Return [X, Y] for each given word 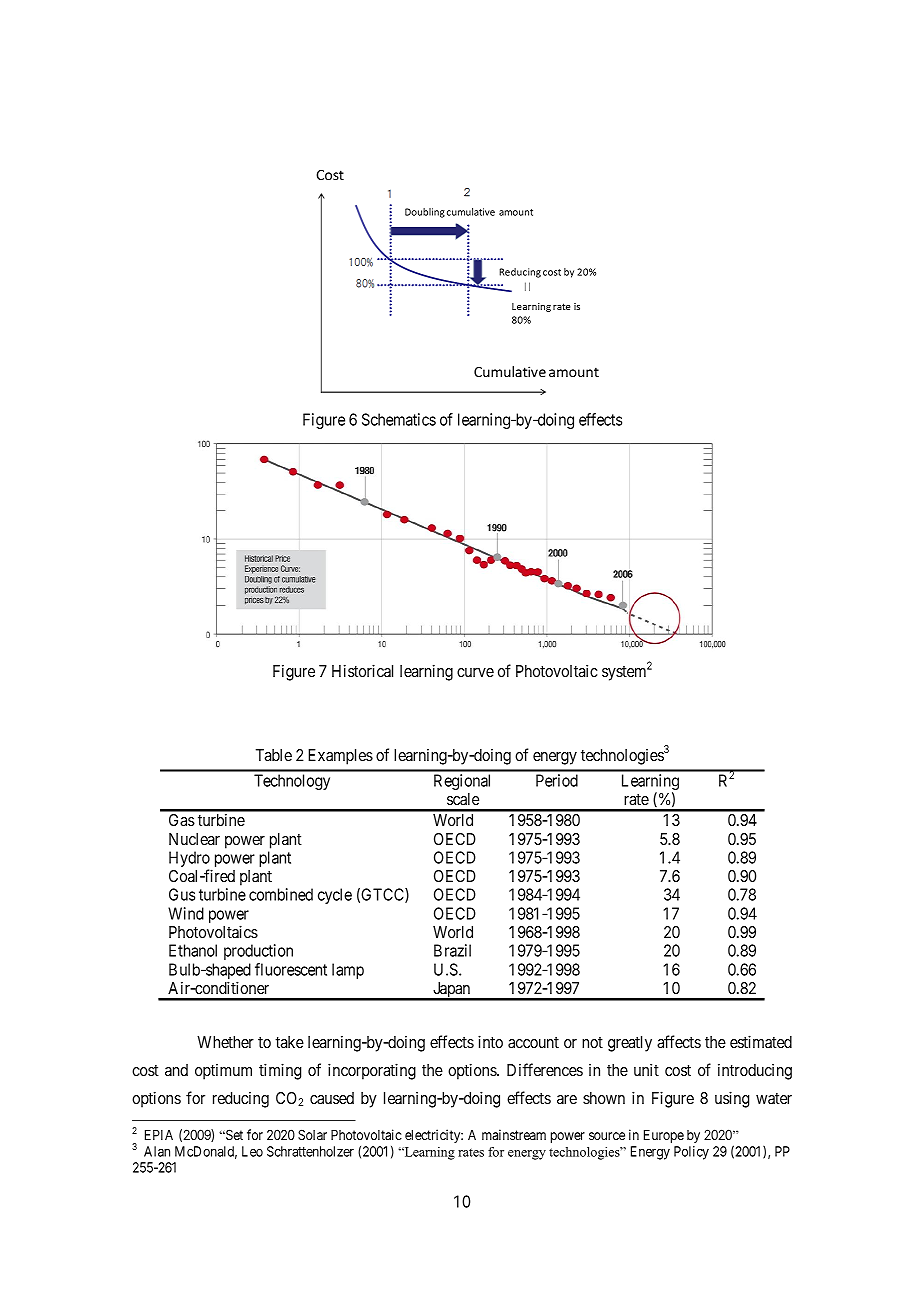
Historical [362, 670]
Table [274, 755]
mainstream [514, 1134]
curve [475, 672]
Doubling [425, 213]
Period [557, 780]
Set [233, 1134]
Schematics [399, 419]
